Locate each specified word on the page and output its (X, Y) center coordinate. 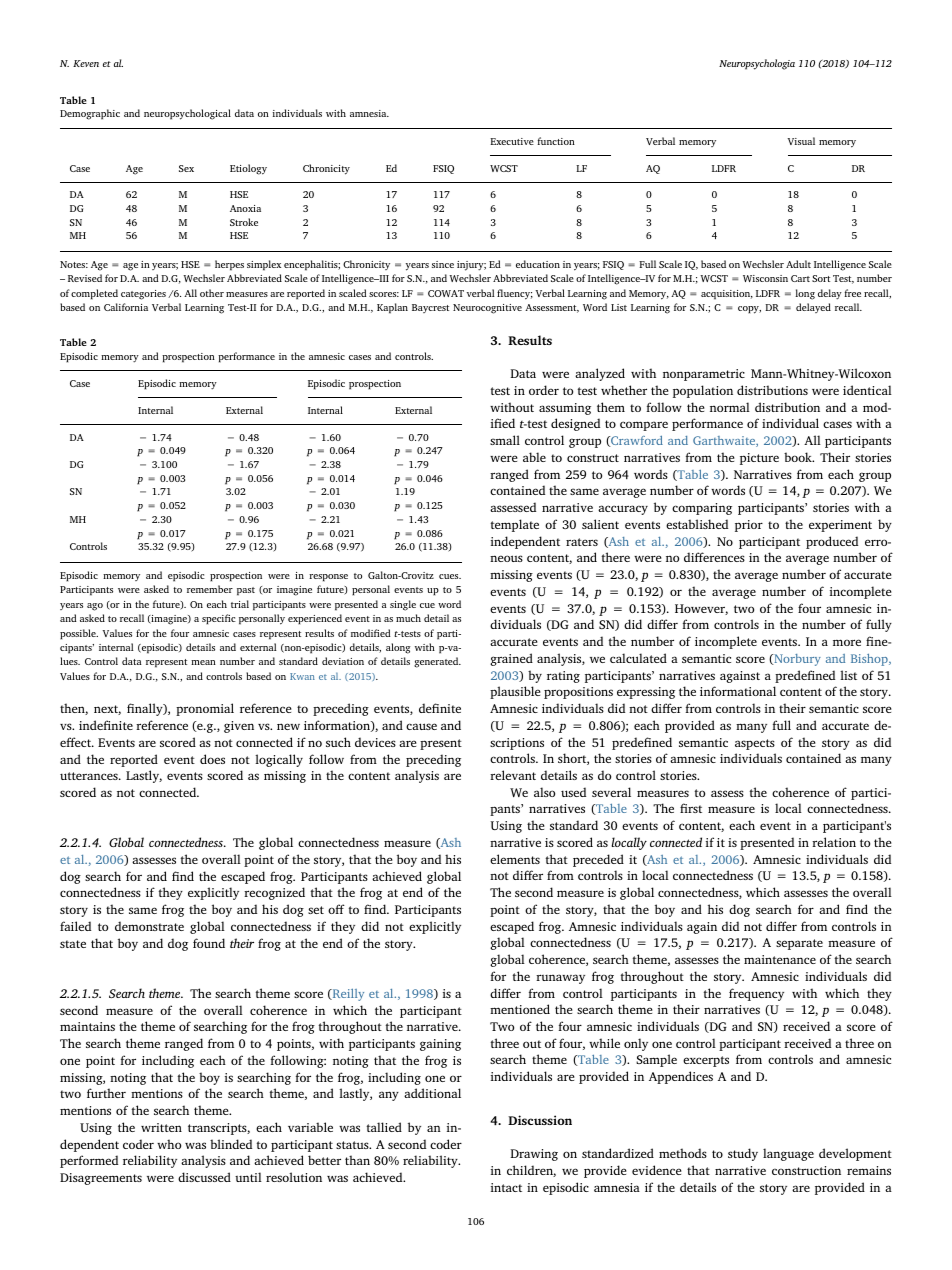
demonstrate (149, 926)
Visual (801, 141)
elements (515, 859)
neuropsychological (187, 114)
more (847, 642)
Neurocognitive (487, 309)
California (126, 307)
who (169, 1144)
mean (203, 662)
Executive (512, 141)
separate (799, 944)
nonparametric (704, 375)
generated (437, 662)
